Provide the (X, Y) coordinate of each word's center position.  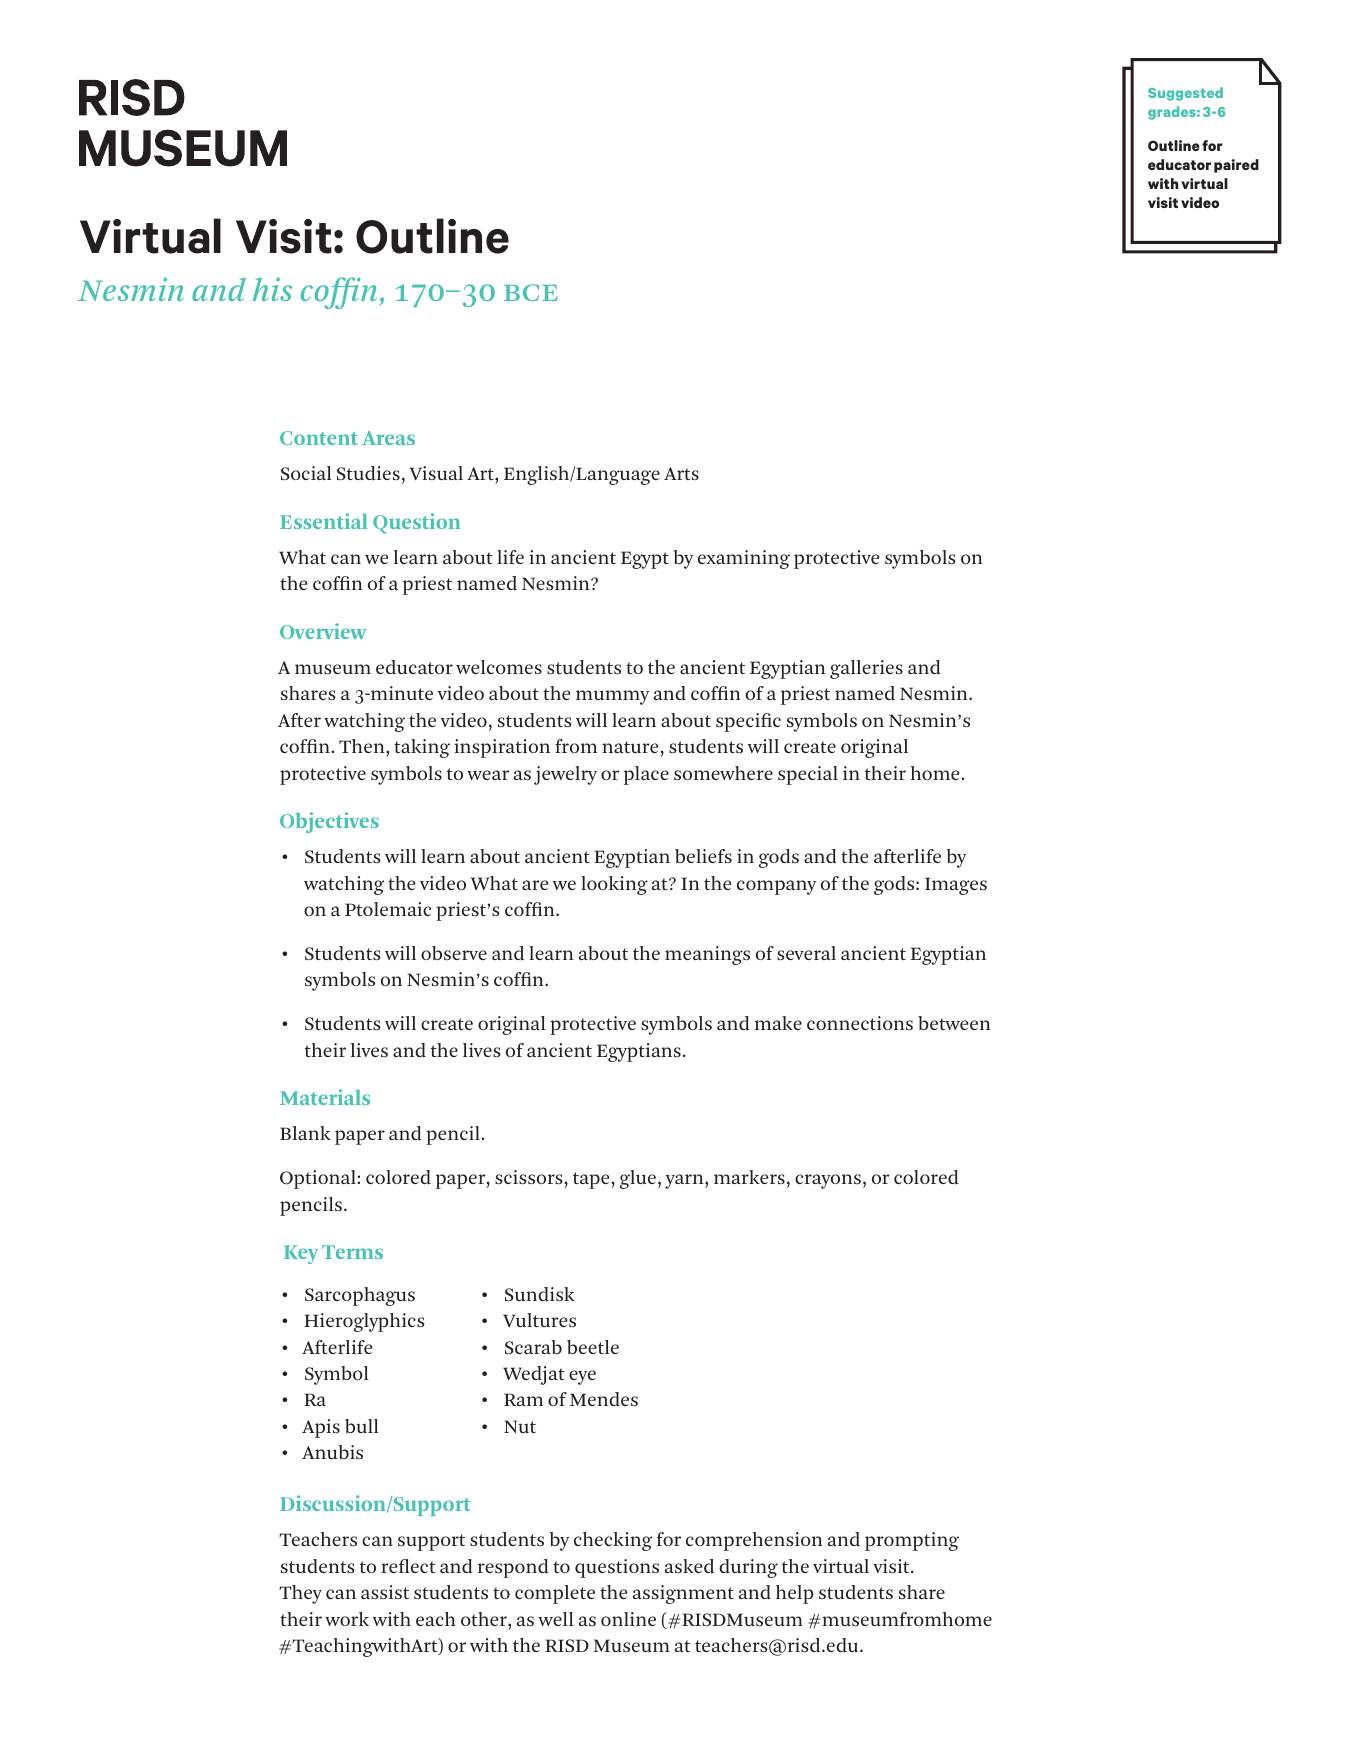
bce (531, 292)
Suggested (1185, 94)
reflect (408, 1566)
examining (744, 559)
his (272, 289)
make (778, 1023)
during (748, 1568)
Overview (323, 631)
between (954, 1023)
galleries (866, 669)
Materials (325, 1097)
